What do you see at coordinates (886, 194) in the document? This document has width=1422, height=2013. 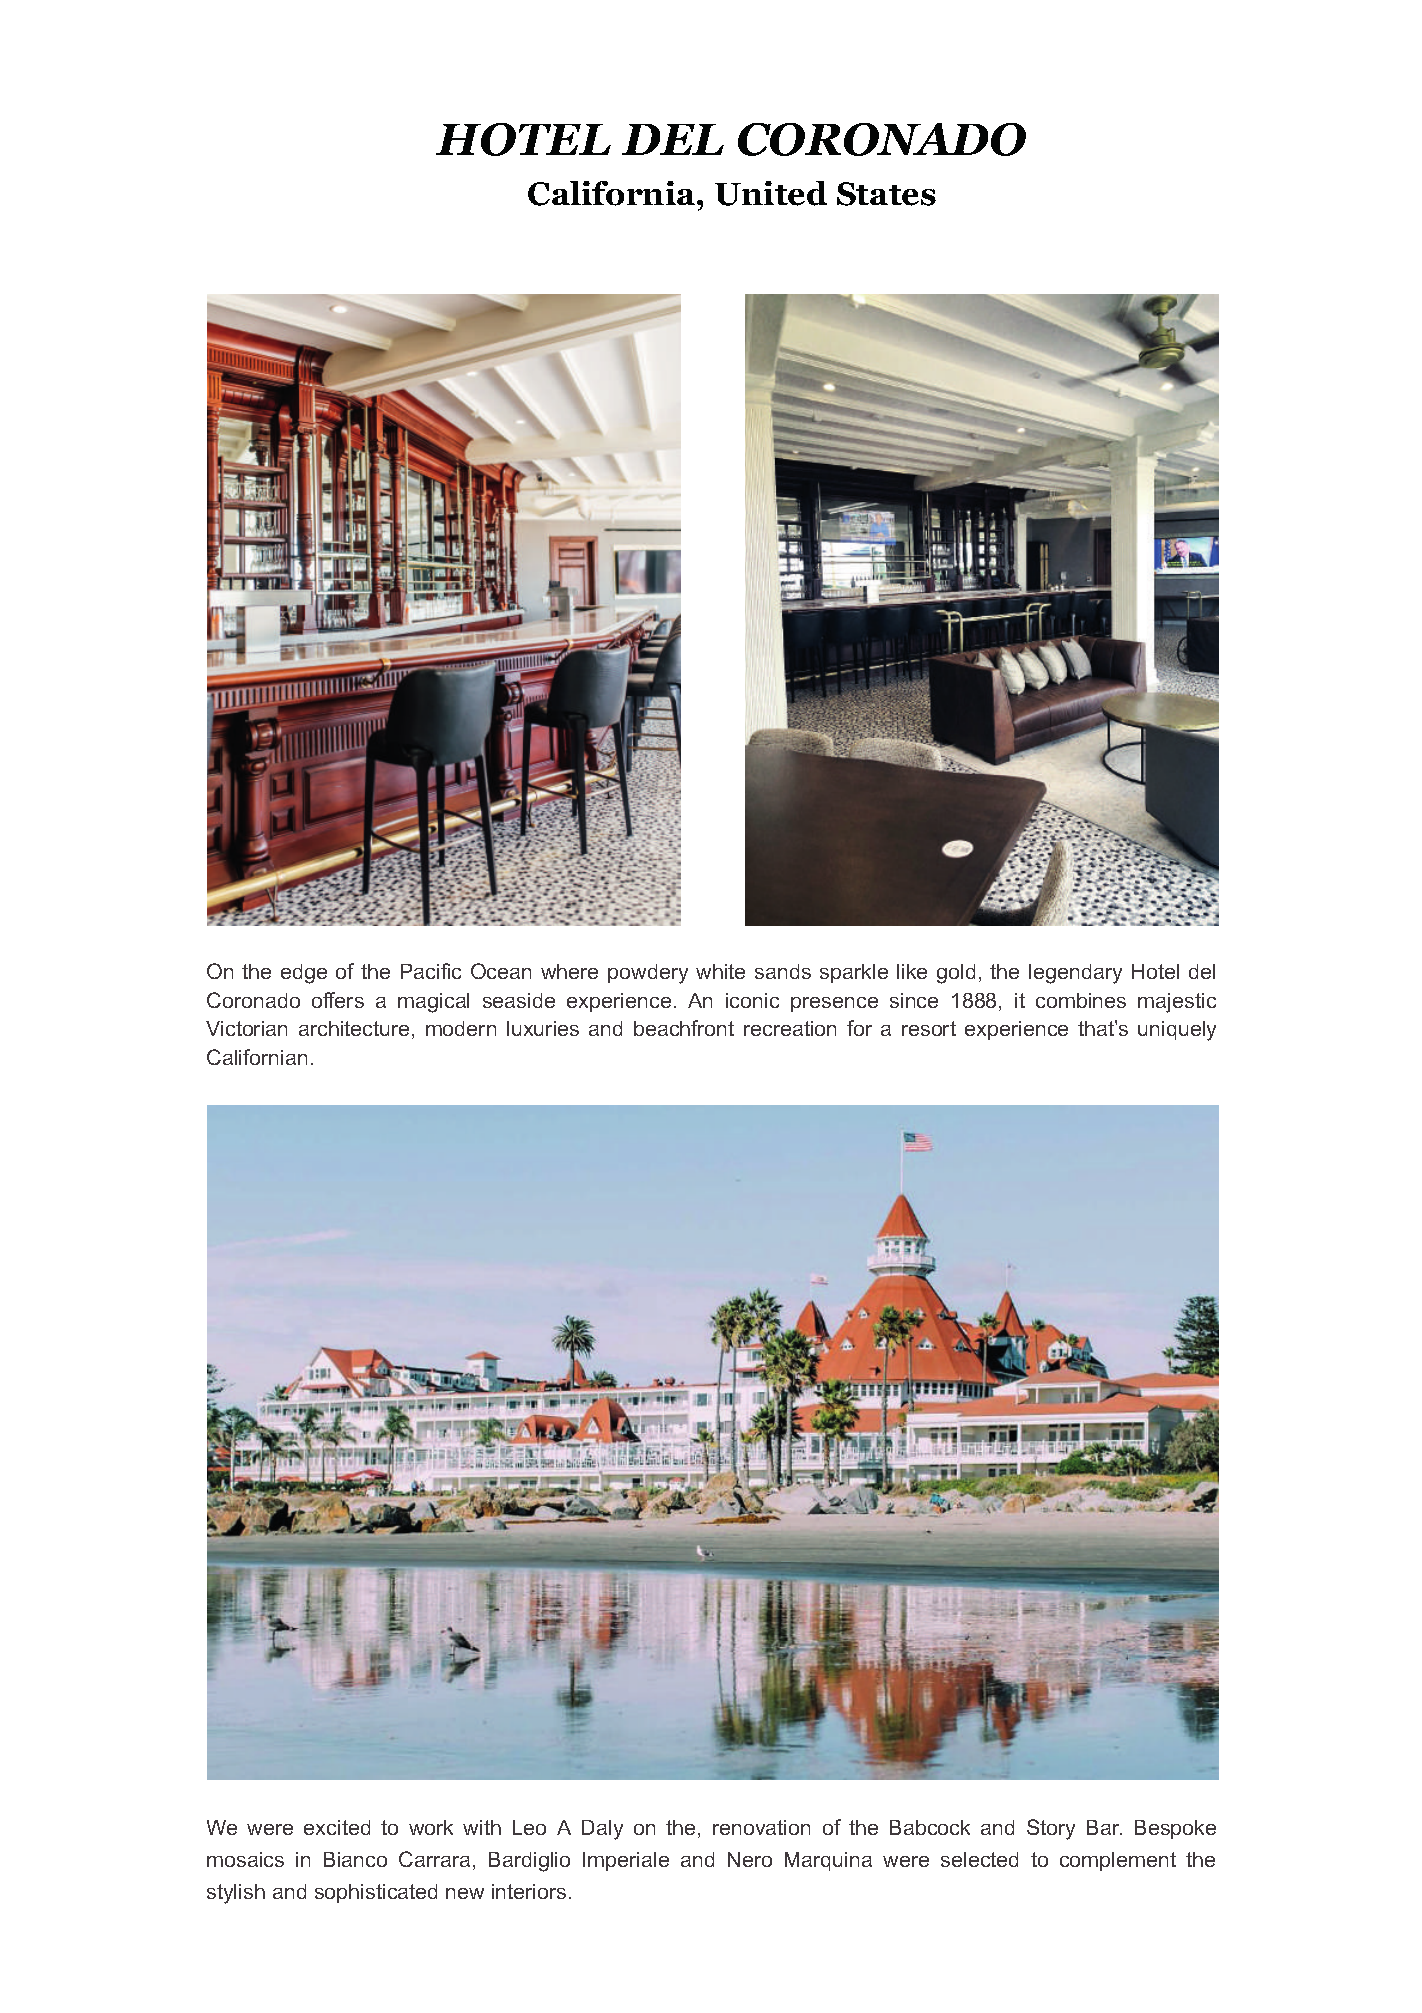 I see `States` at bounding box center [886, 194].
